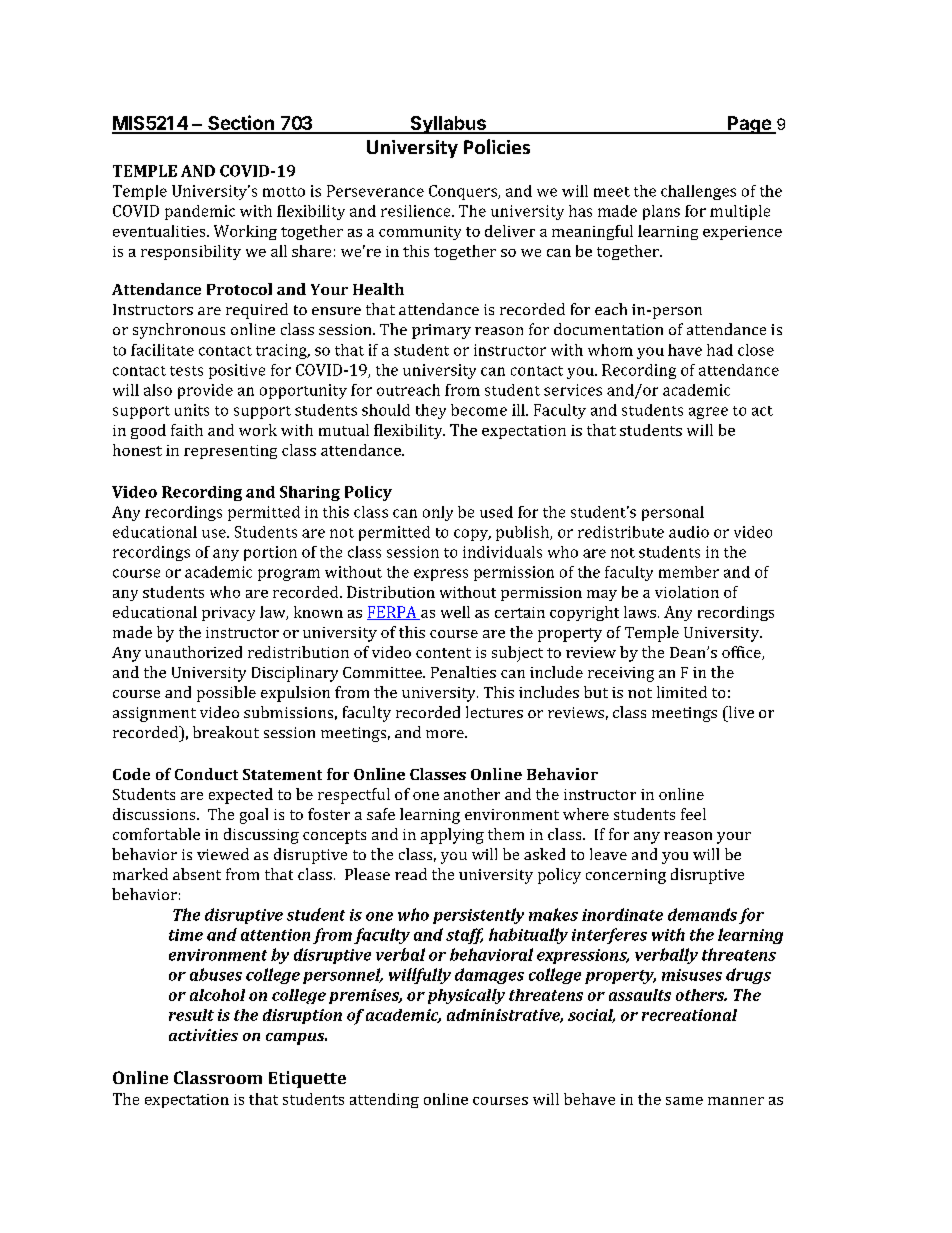 This screenshot has width=952, height=1233. I want to click on privacy, so click(228, 614).
